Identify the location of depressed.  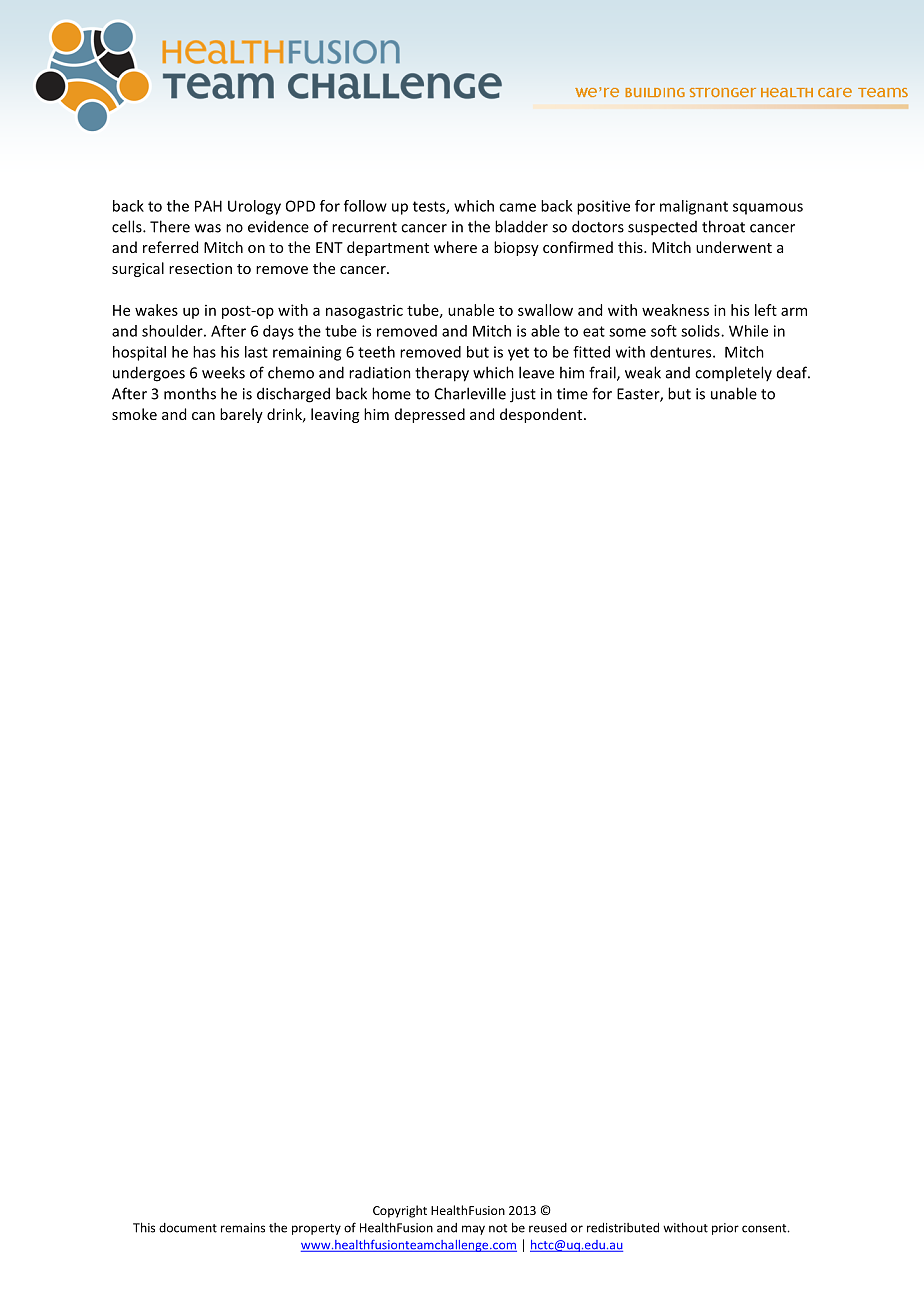
(430, 415).
